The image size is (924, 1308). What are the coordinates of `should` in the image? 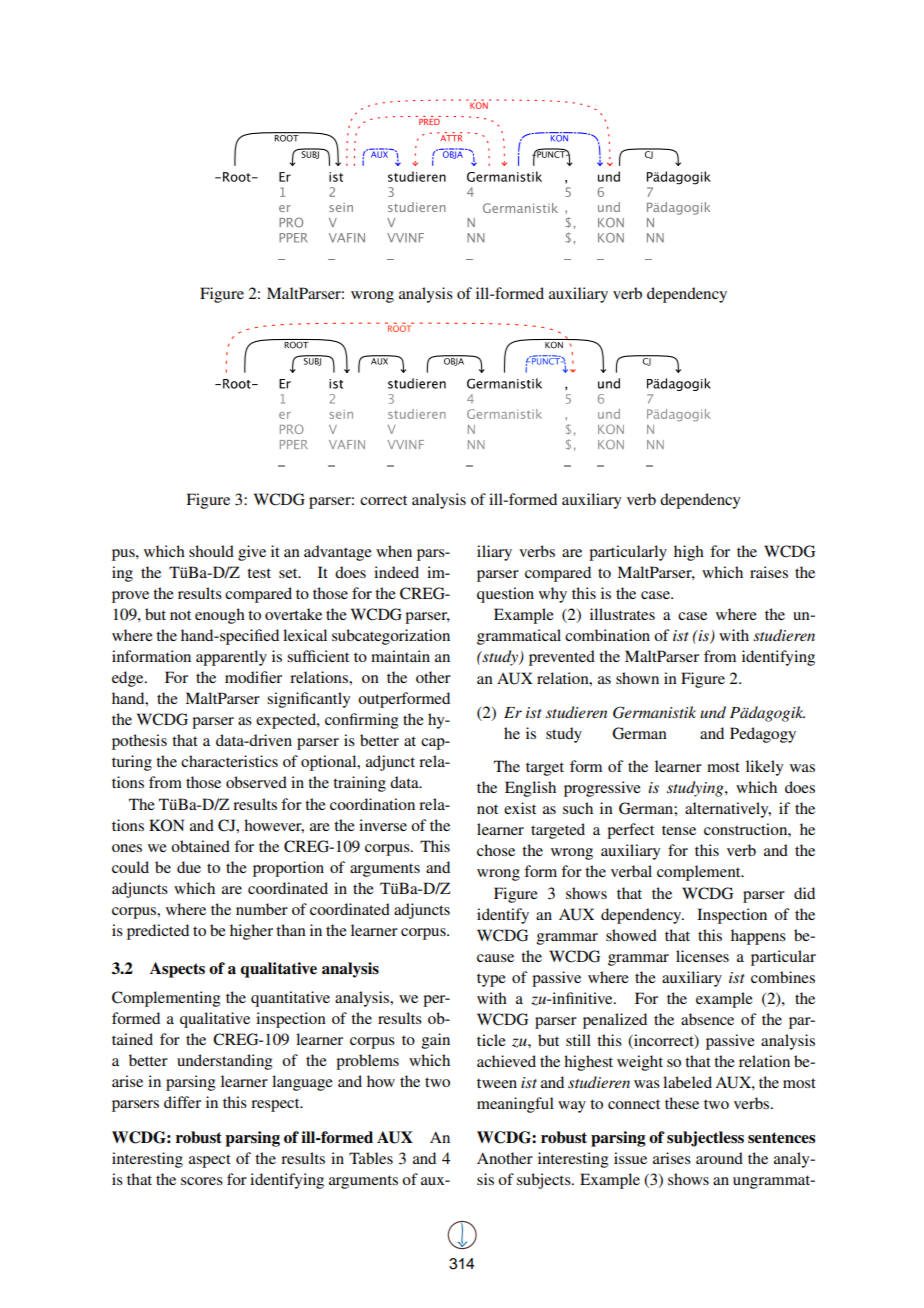 It's located at (211, 551).
